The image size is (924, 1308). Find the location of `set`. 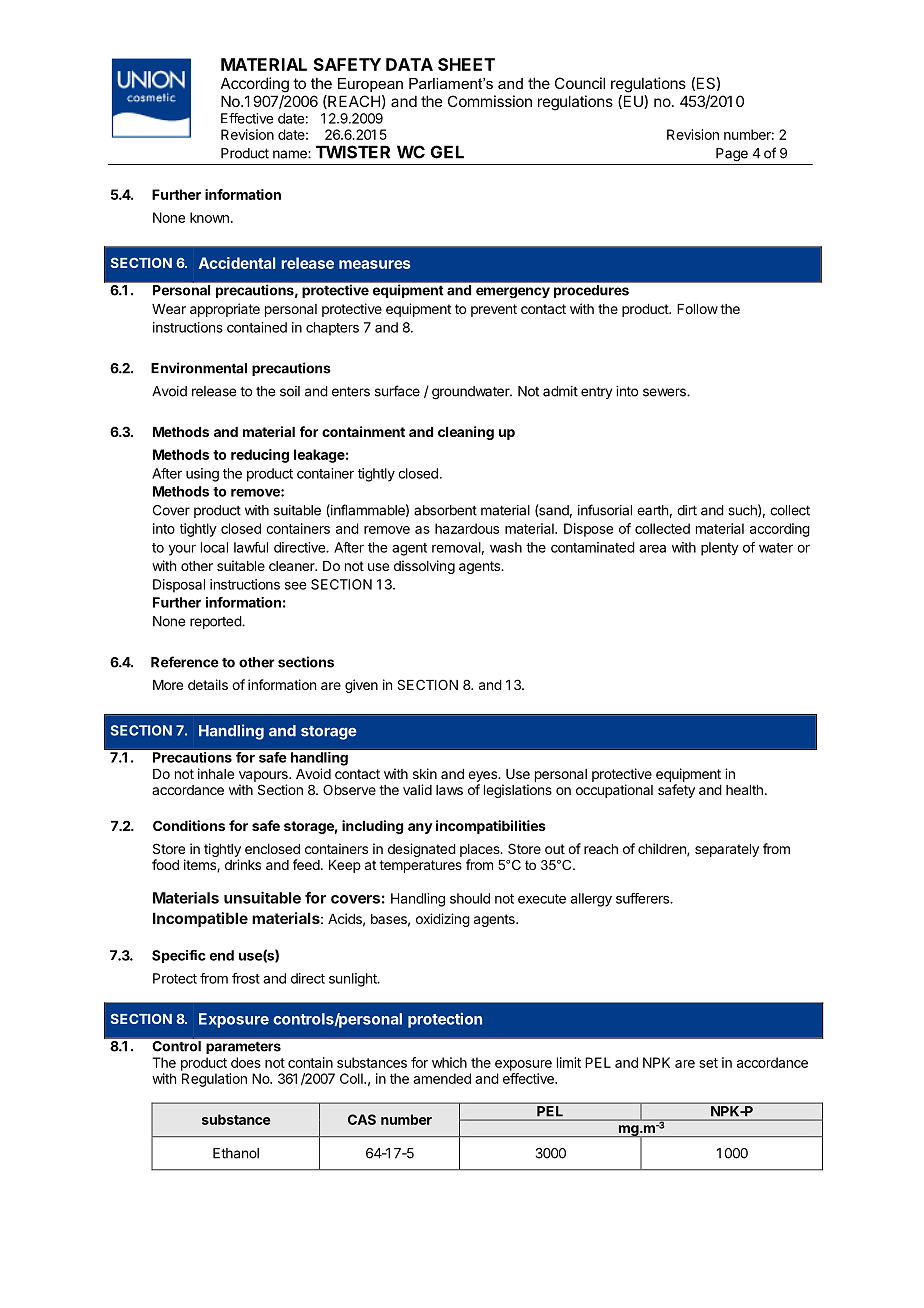

set is located at coordinates (708, 1063).
